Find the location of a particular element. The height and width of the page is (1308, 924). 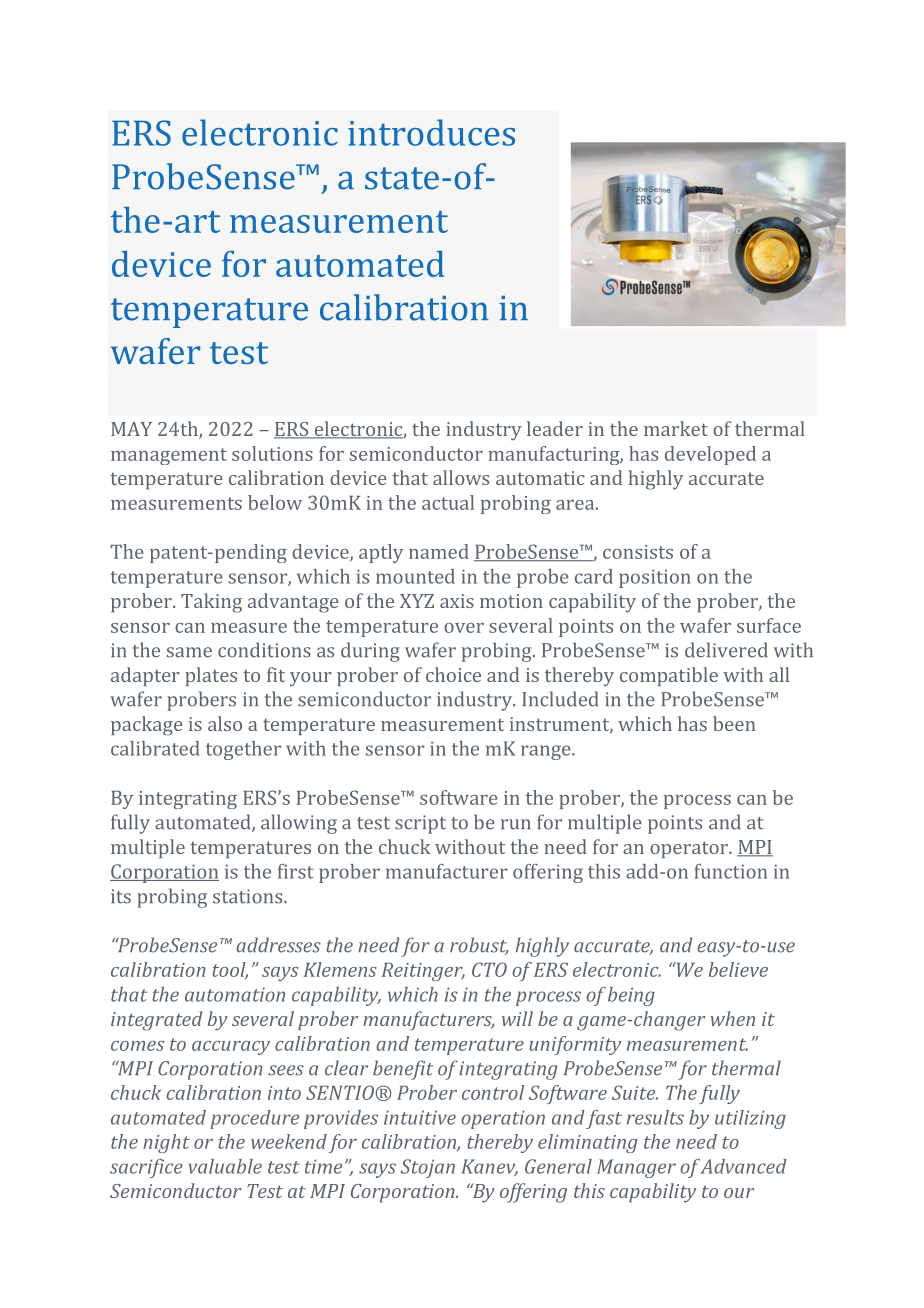

night is located at coordinates (166, 1143).
